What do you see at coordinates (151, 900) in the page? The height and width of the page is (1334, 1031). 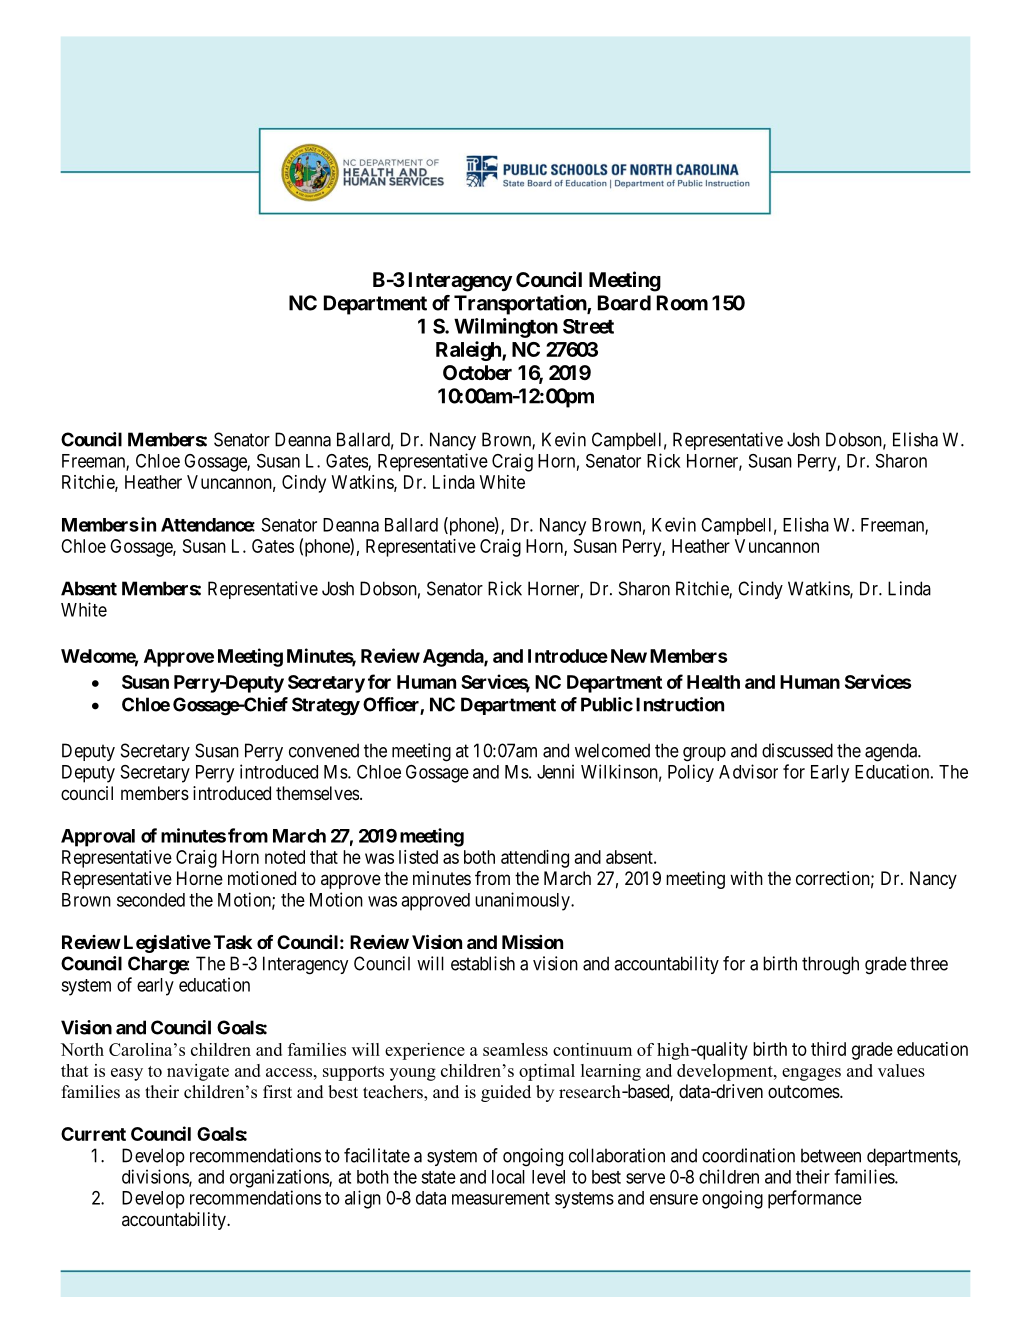 I see `seconded` at bounding box center [151, 900].
